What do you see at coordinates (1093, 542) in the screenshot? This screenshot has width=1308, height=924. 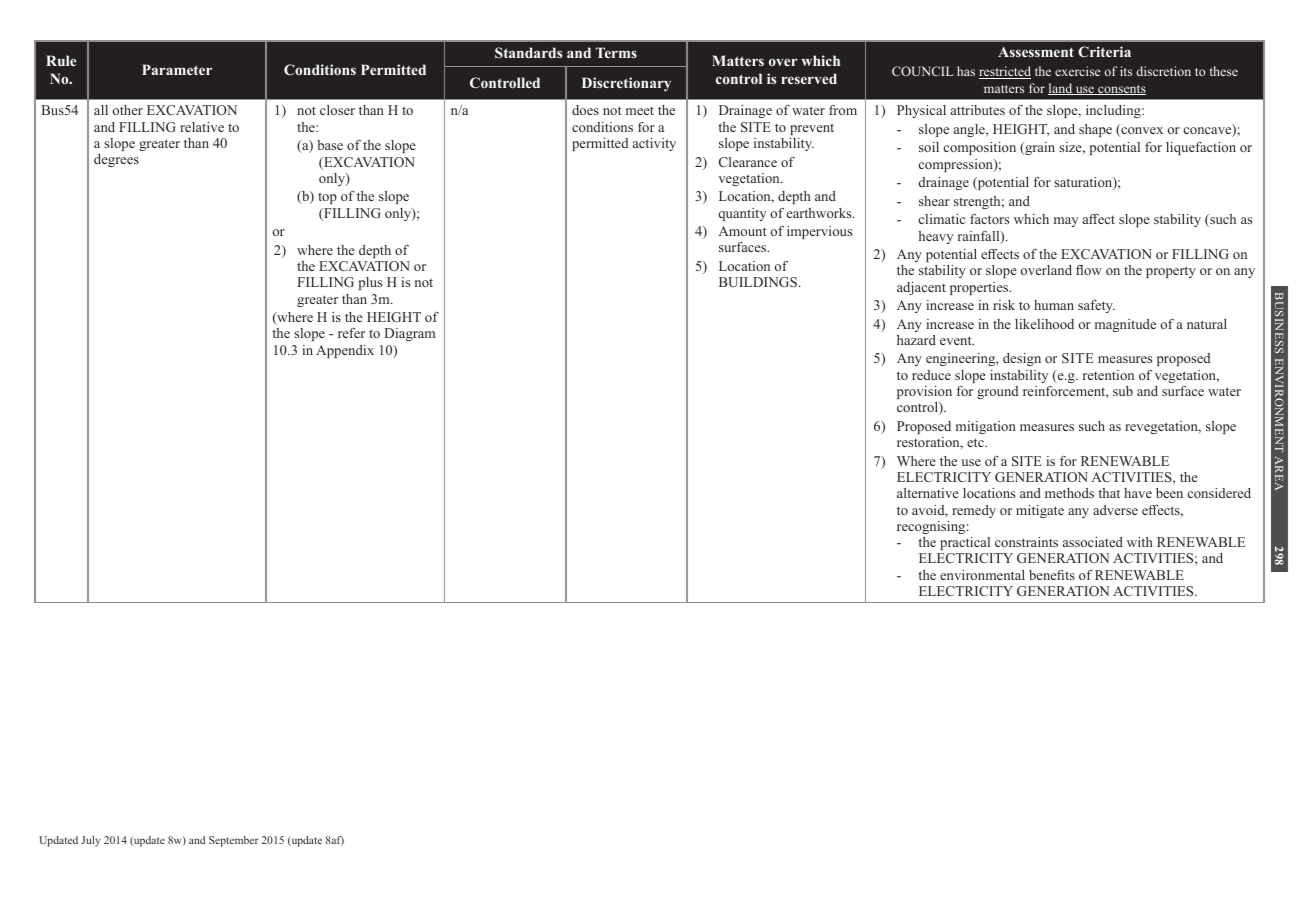 I see `associated` at bounding box center [1093, 542].
